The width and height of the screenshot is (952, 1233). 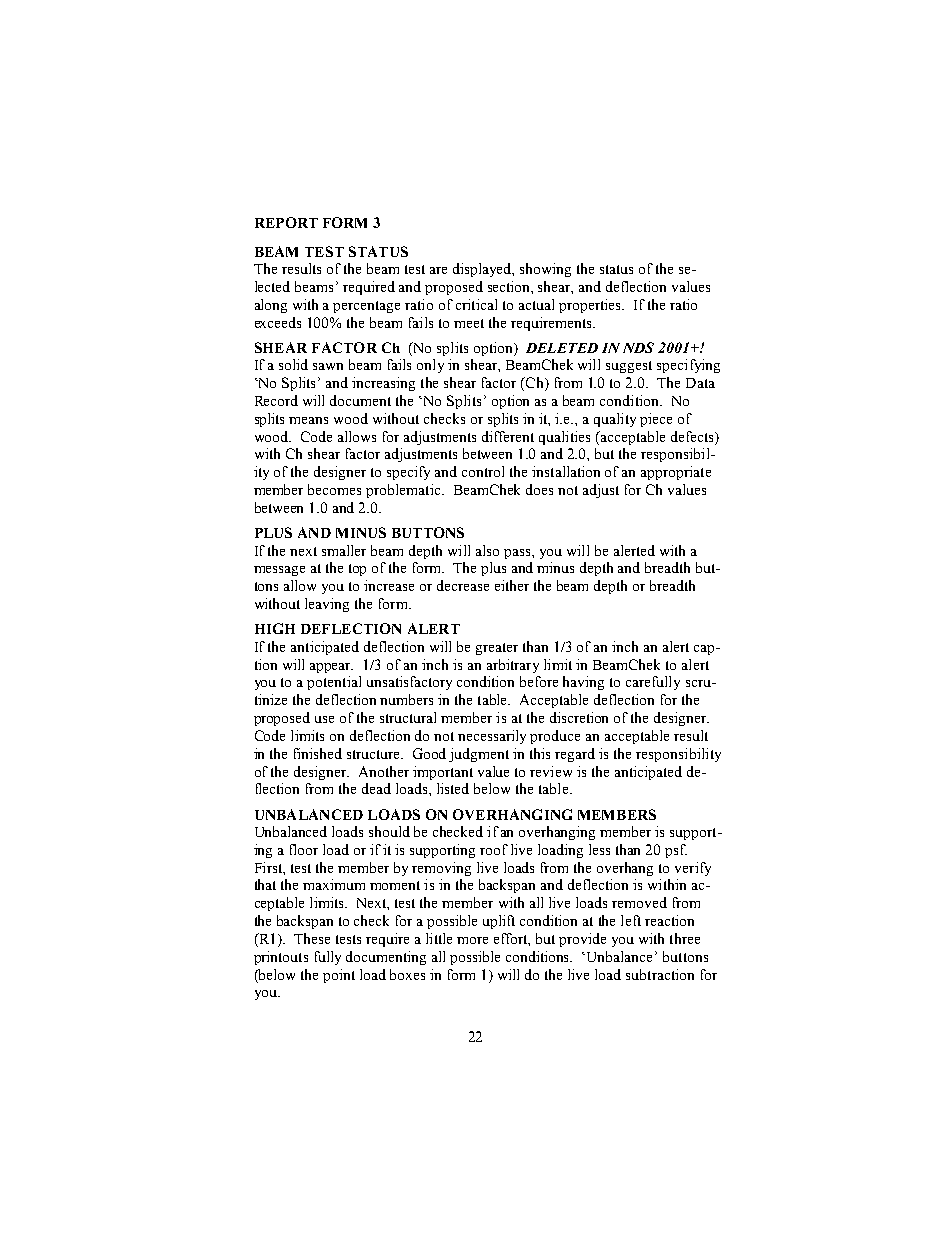 I want to click on more, so click(x=472, y=940).
